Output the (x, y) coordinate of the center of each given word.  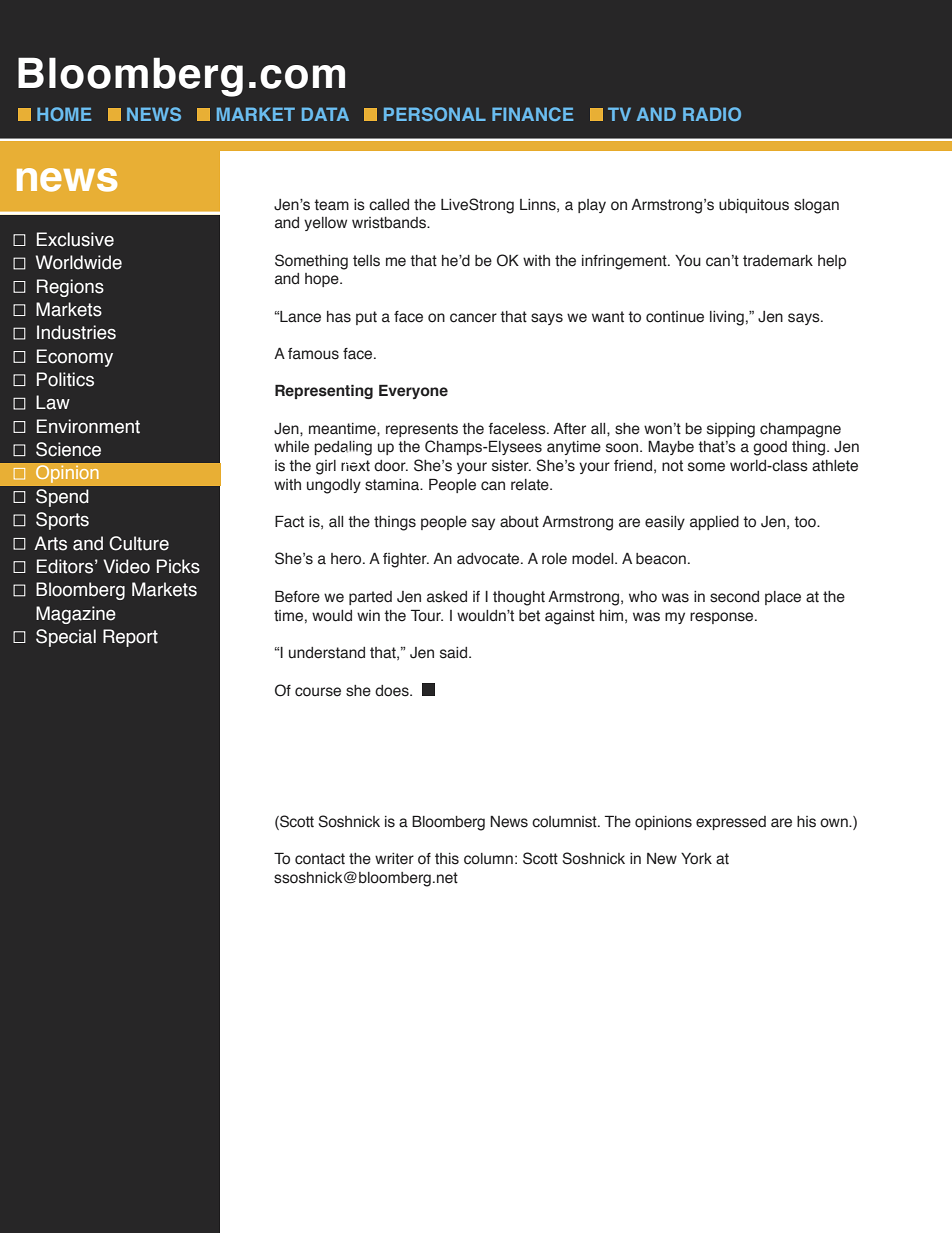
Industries (76, 332)
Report (130, 638)
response (723, 618)
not (672, 466)
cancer (473, 318)
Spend (62, 498)
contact (320, 859)
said (453, 653)
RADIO (712, 114)
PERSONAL (435, 114)
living (727, 318)
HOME (64, 114)
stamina (393, 485)
